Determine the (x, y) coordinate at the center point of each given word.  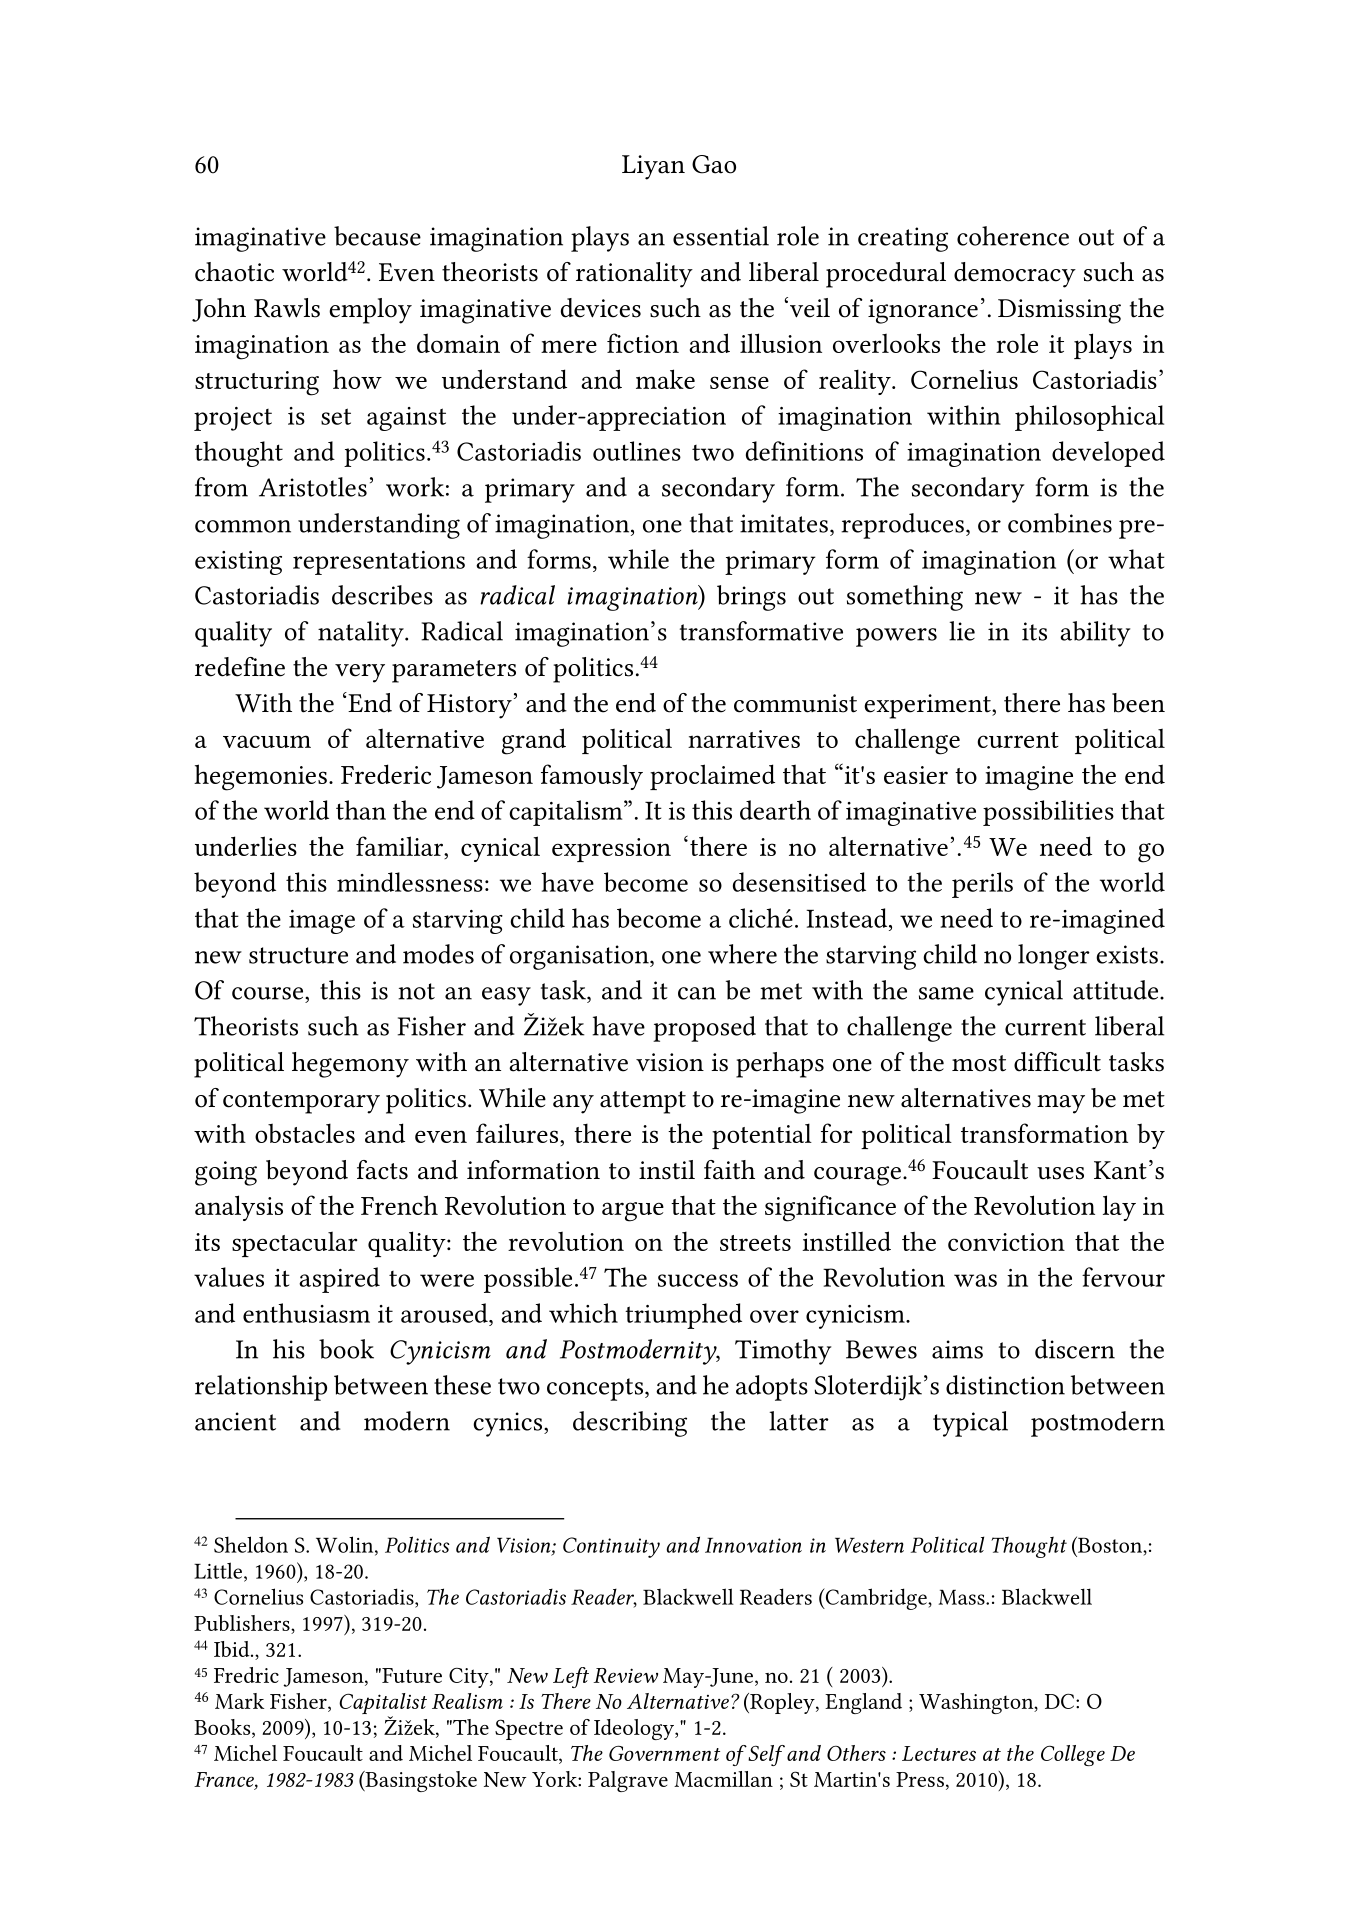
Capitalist (383, 1705)
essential (721, 236)
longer (1054, 957)
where (742, 954)
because (377, 236)
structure (298, 955)
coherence (1013, 236)
